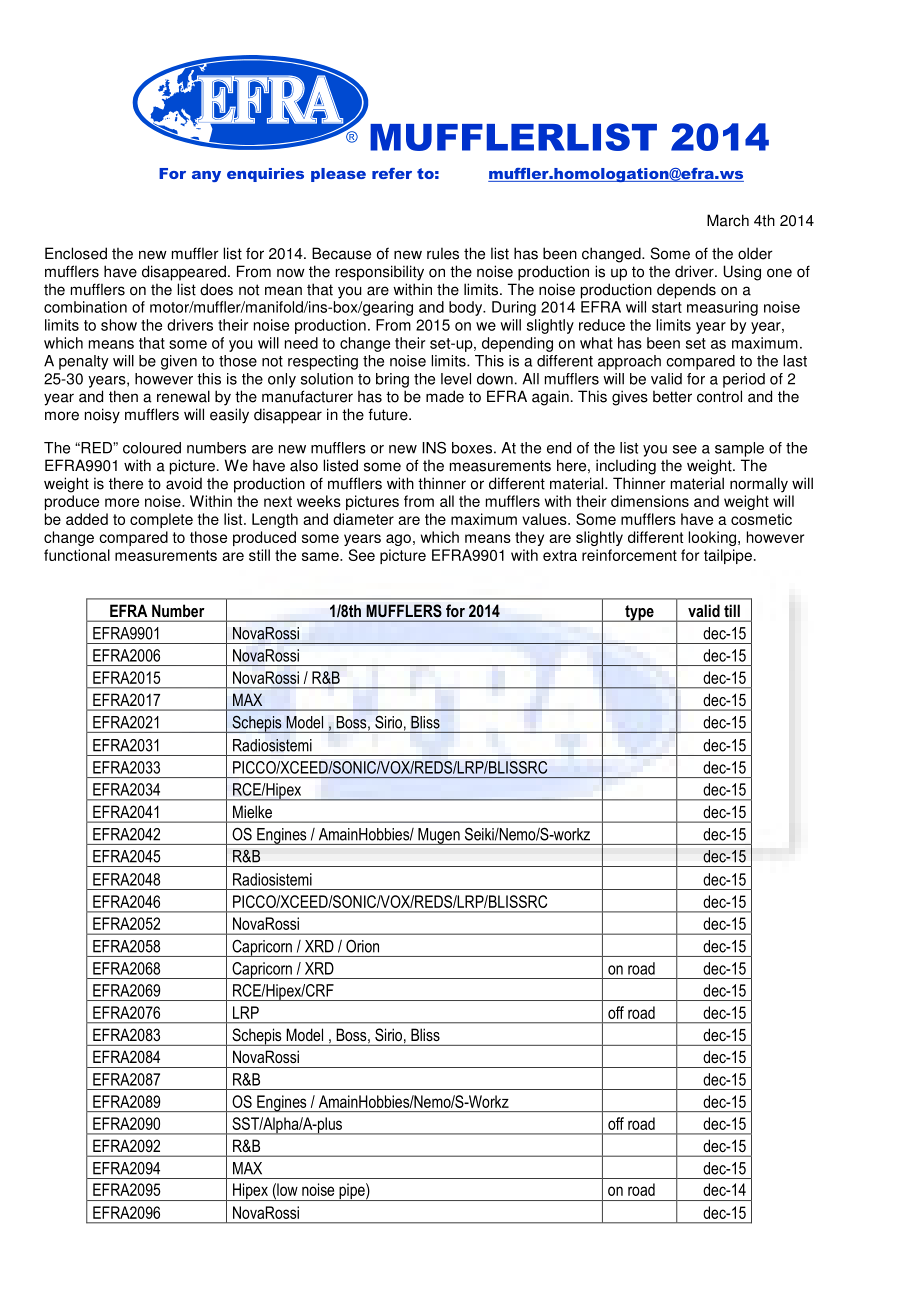  What do you see at coordinates (152, 448) in the screenshot?
I see `coloured` at bounding box center [152, 448].
